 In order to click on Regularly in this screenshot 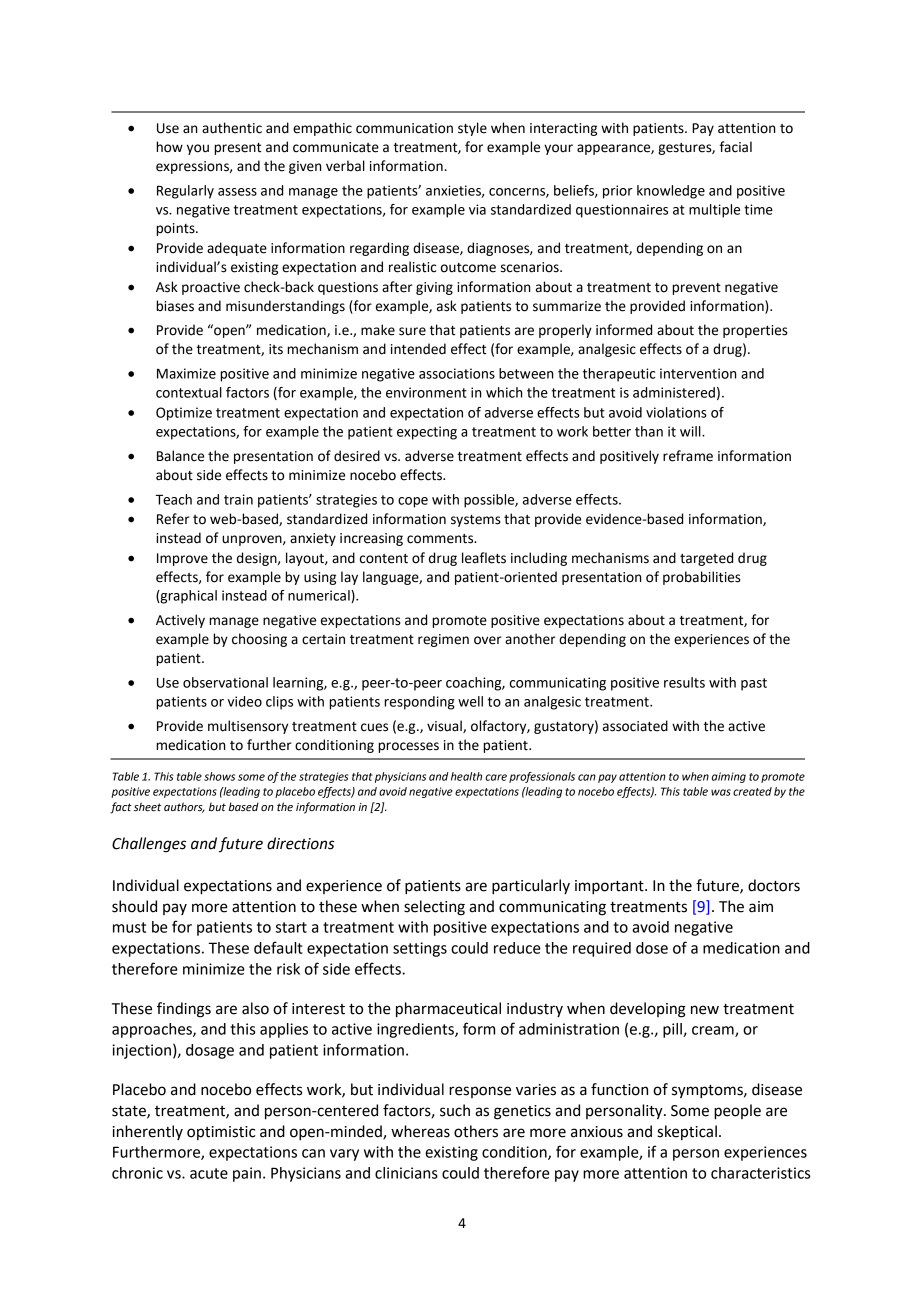, I will do `click(185, 192)`.
